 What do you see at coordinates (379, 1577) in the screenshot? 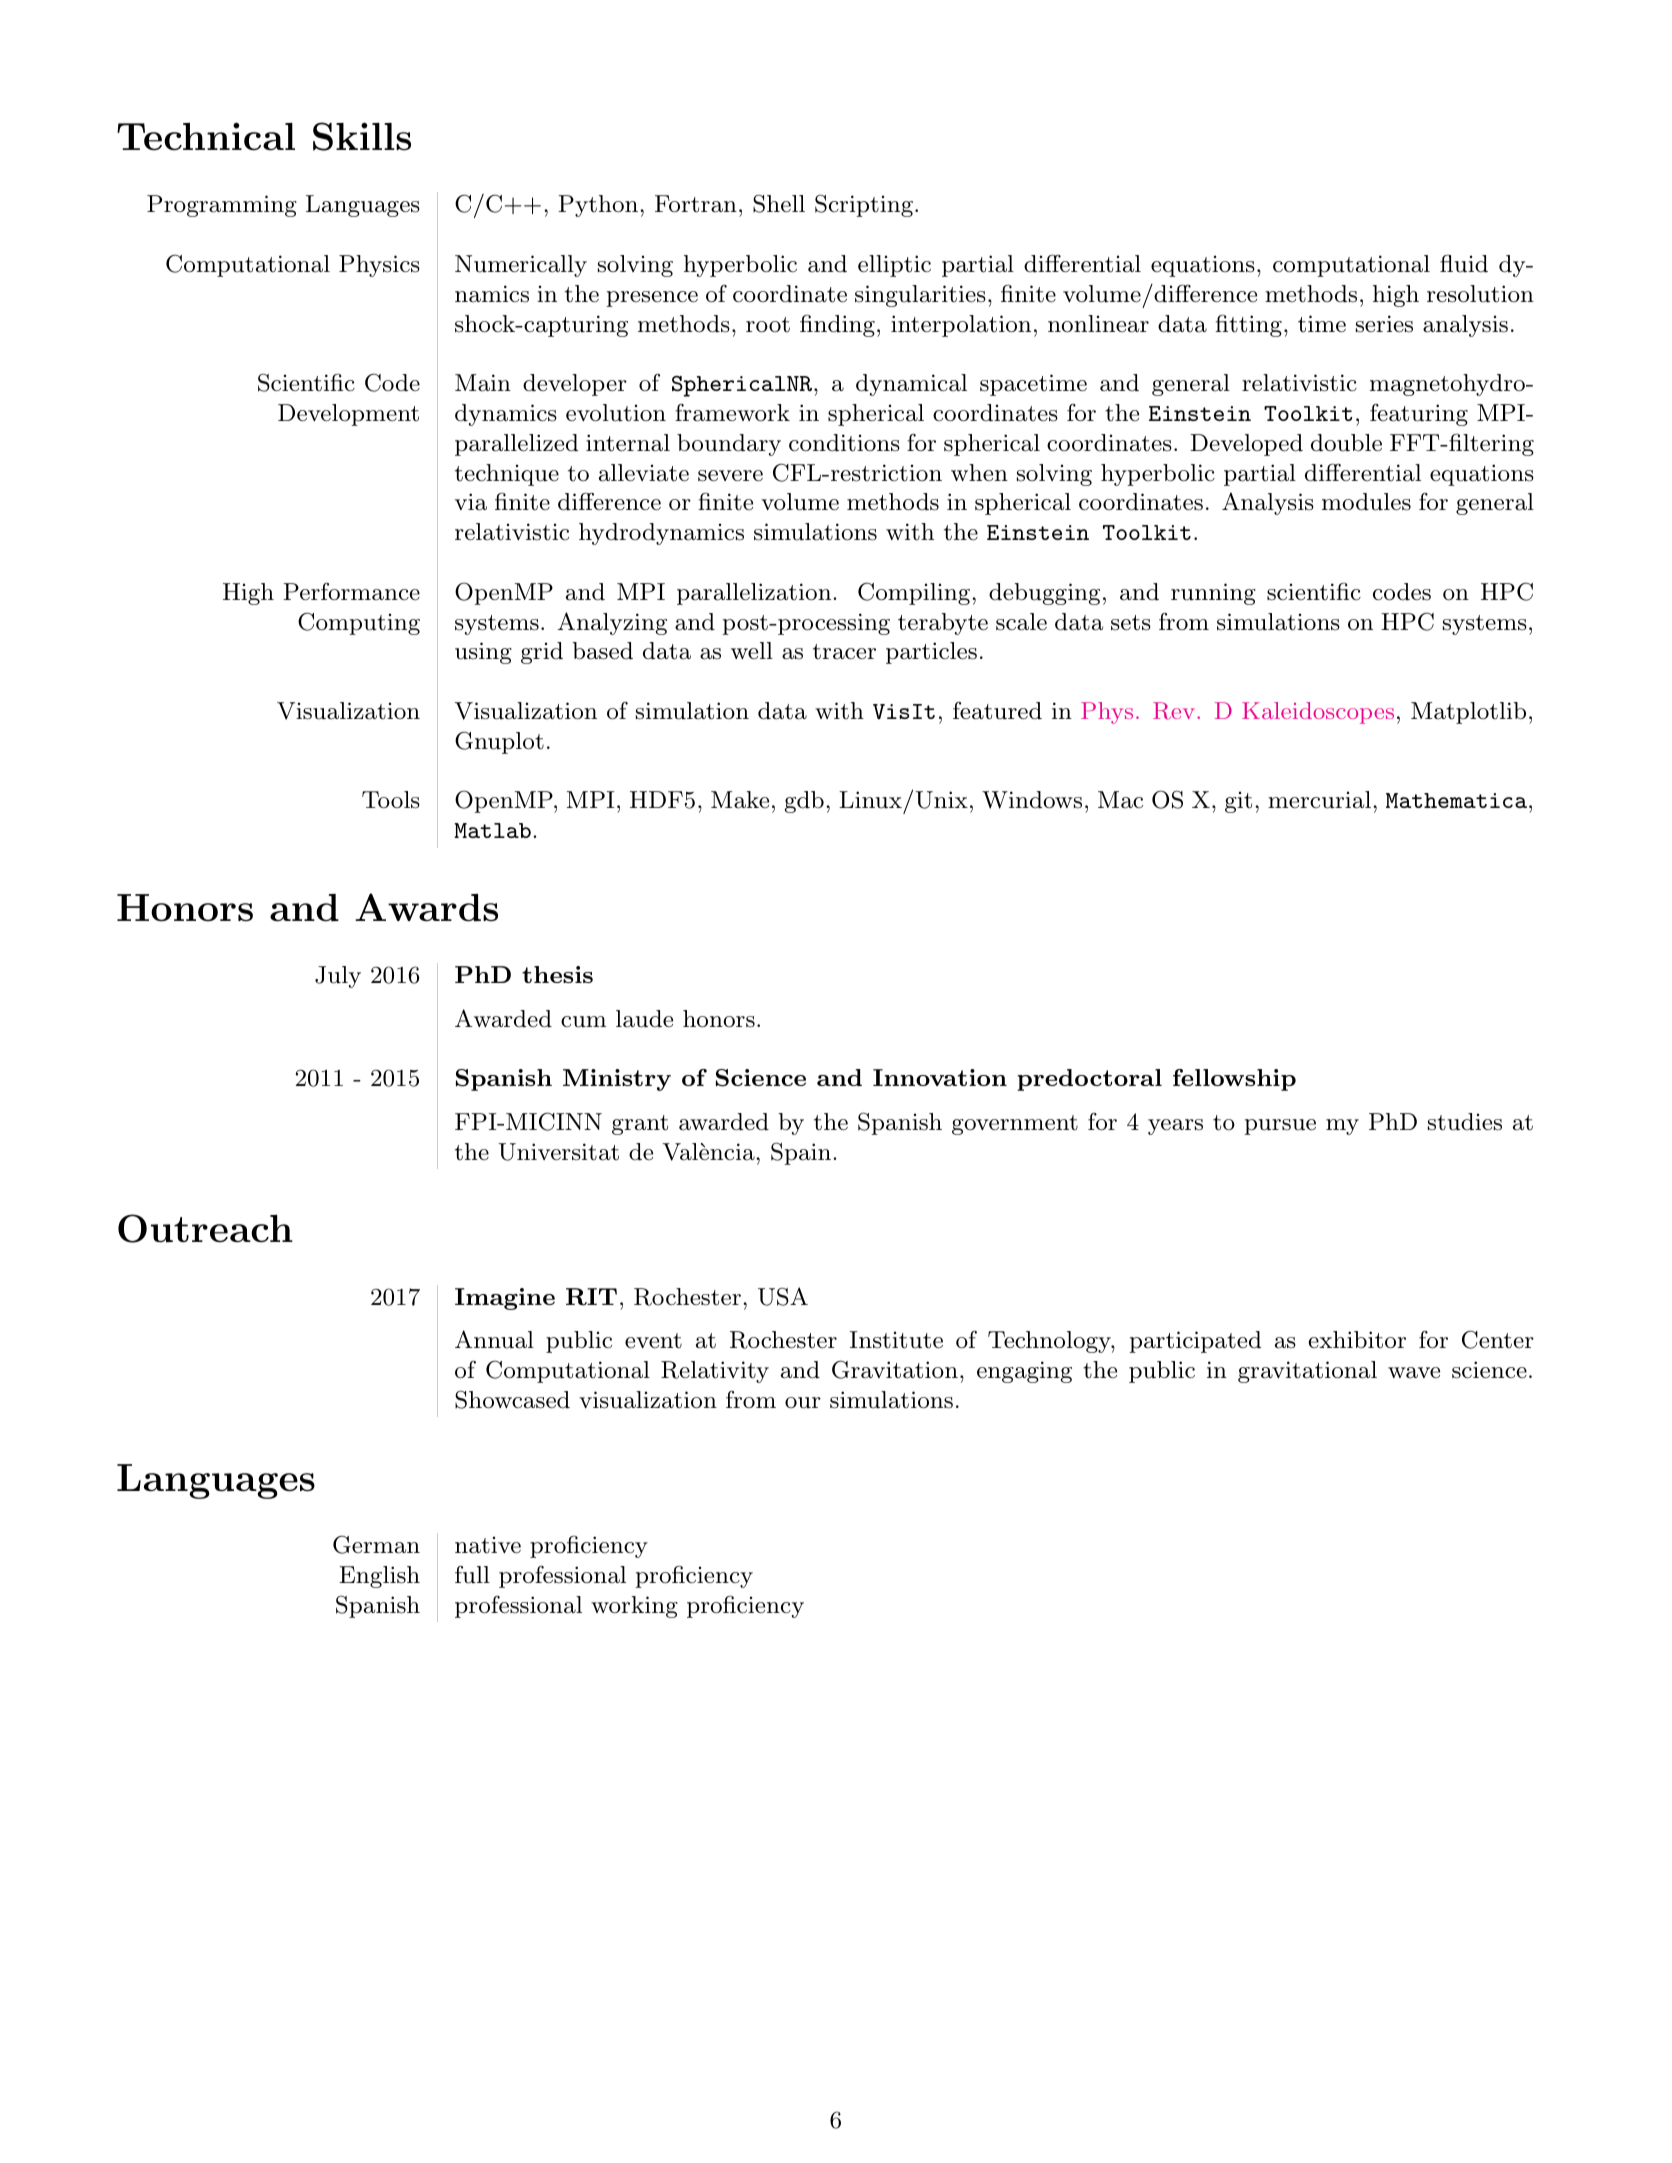
I see `English` at bounding box center [379, 1577].
